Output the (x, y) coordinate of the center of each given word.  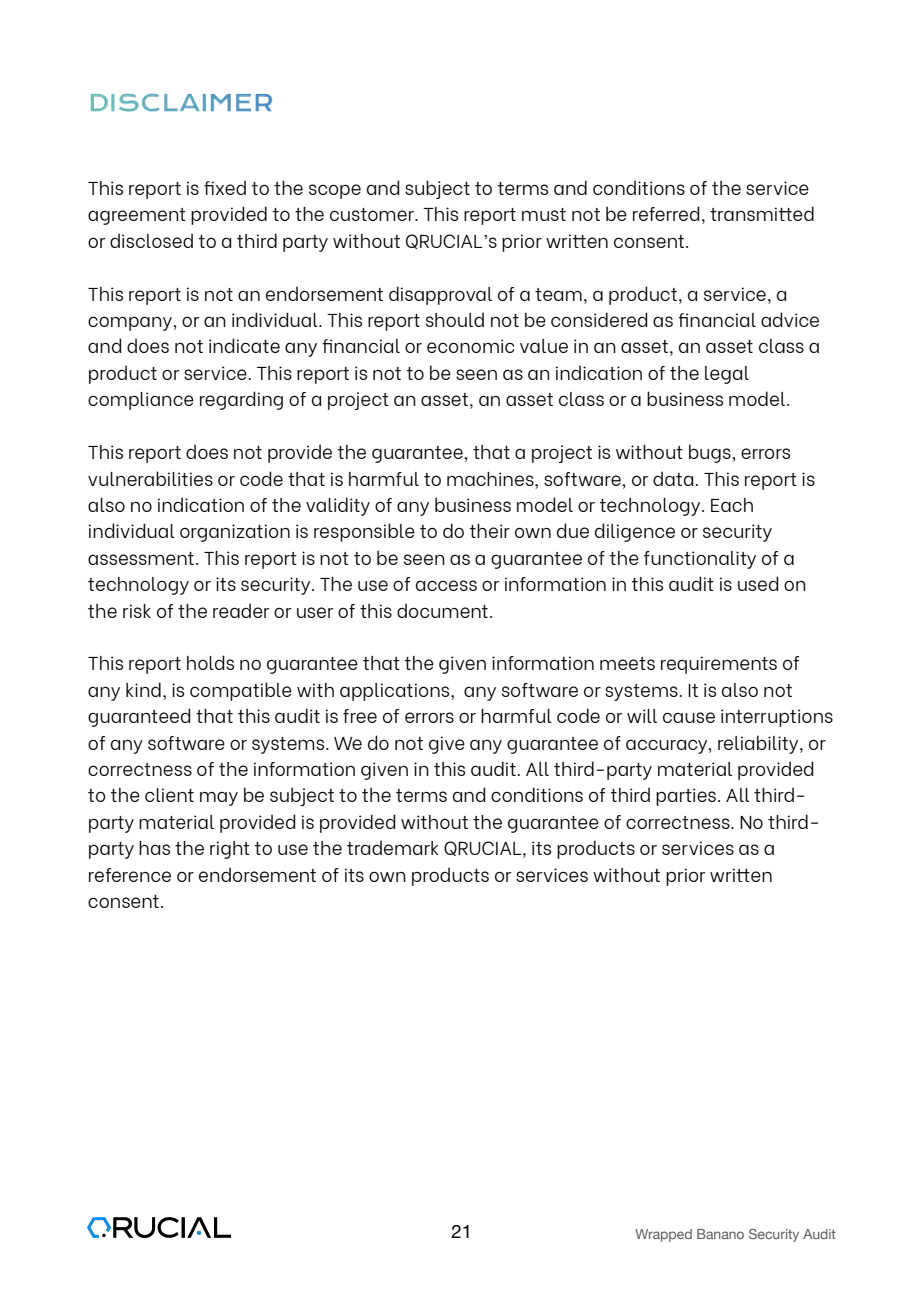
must (544, 214)
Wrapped (663, 1235)
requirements (719, 665)
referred (666, 213)
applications (396, 692)
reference (130, 875)
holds (210, 662)
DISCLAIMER (181, 102)
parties (686, 797)
